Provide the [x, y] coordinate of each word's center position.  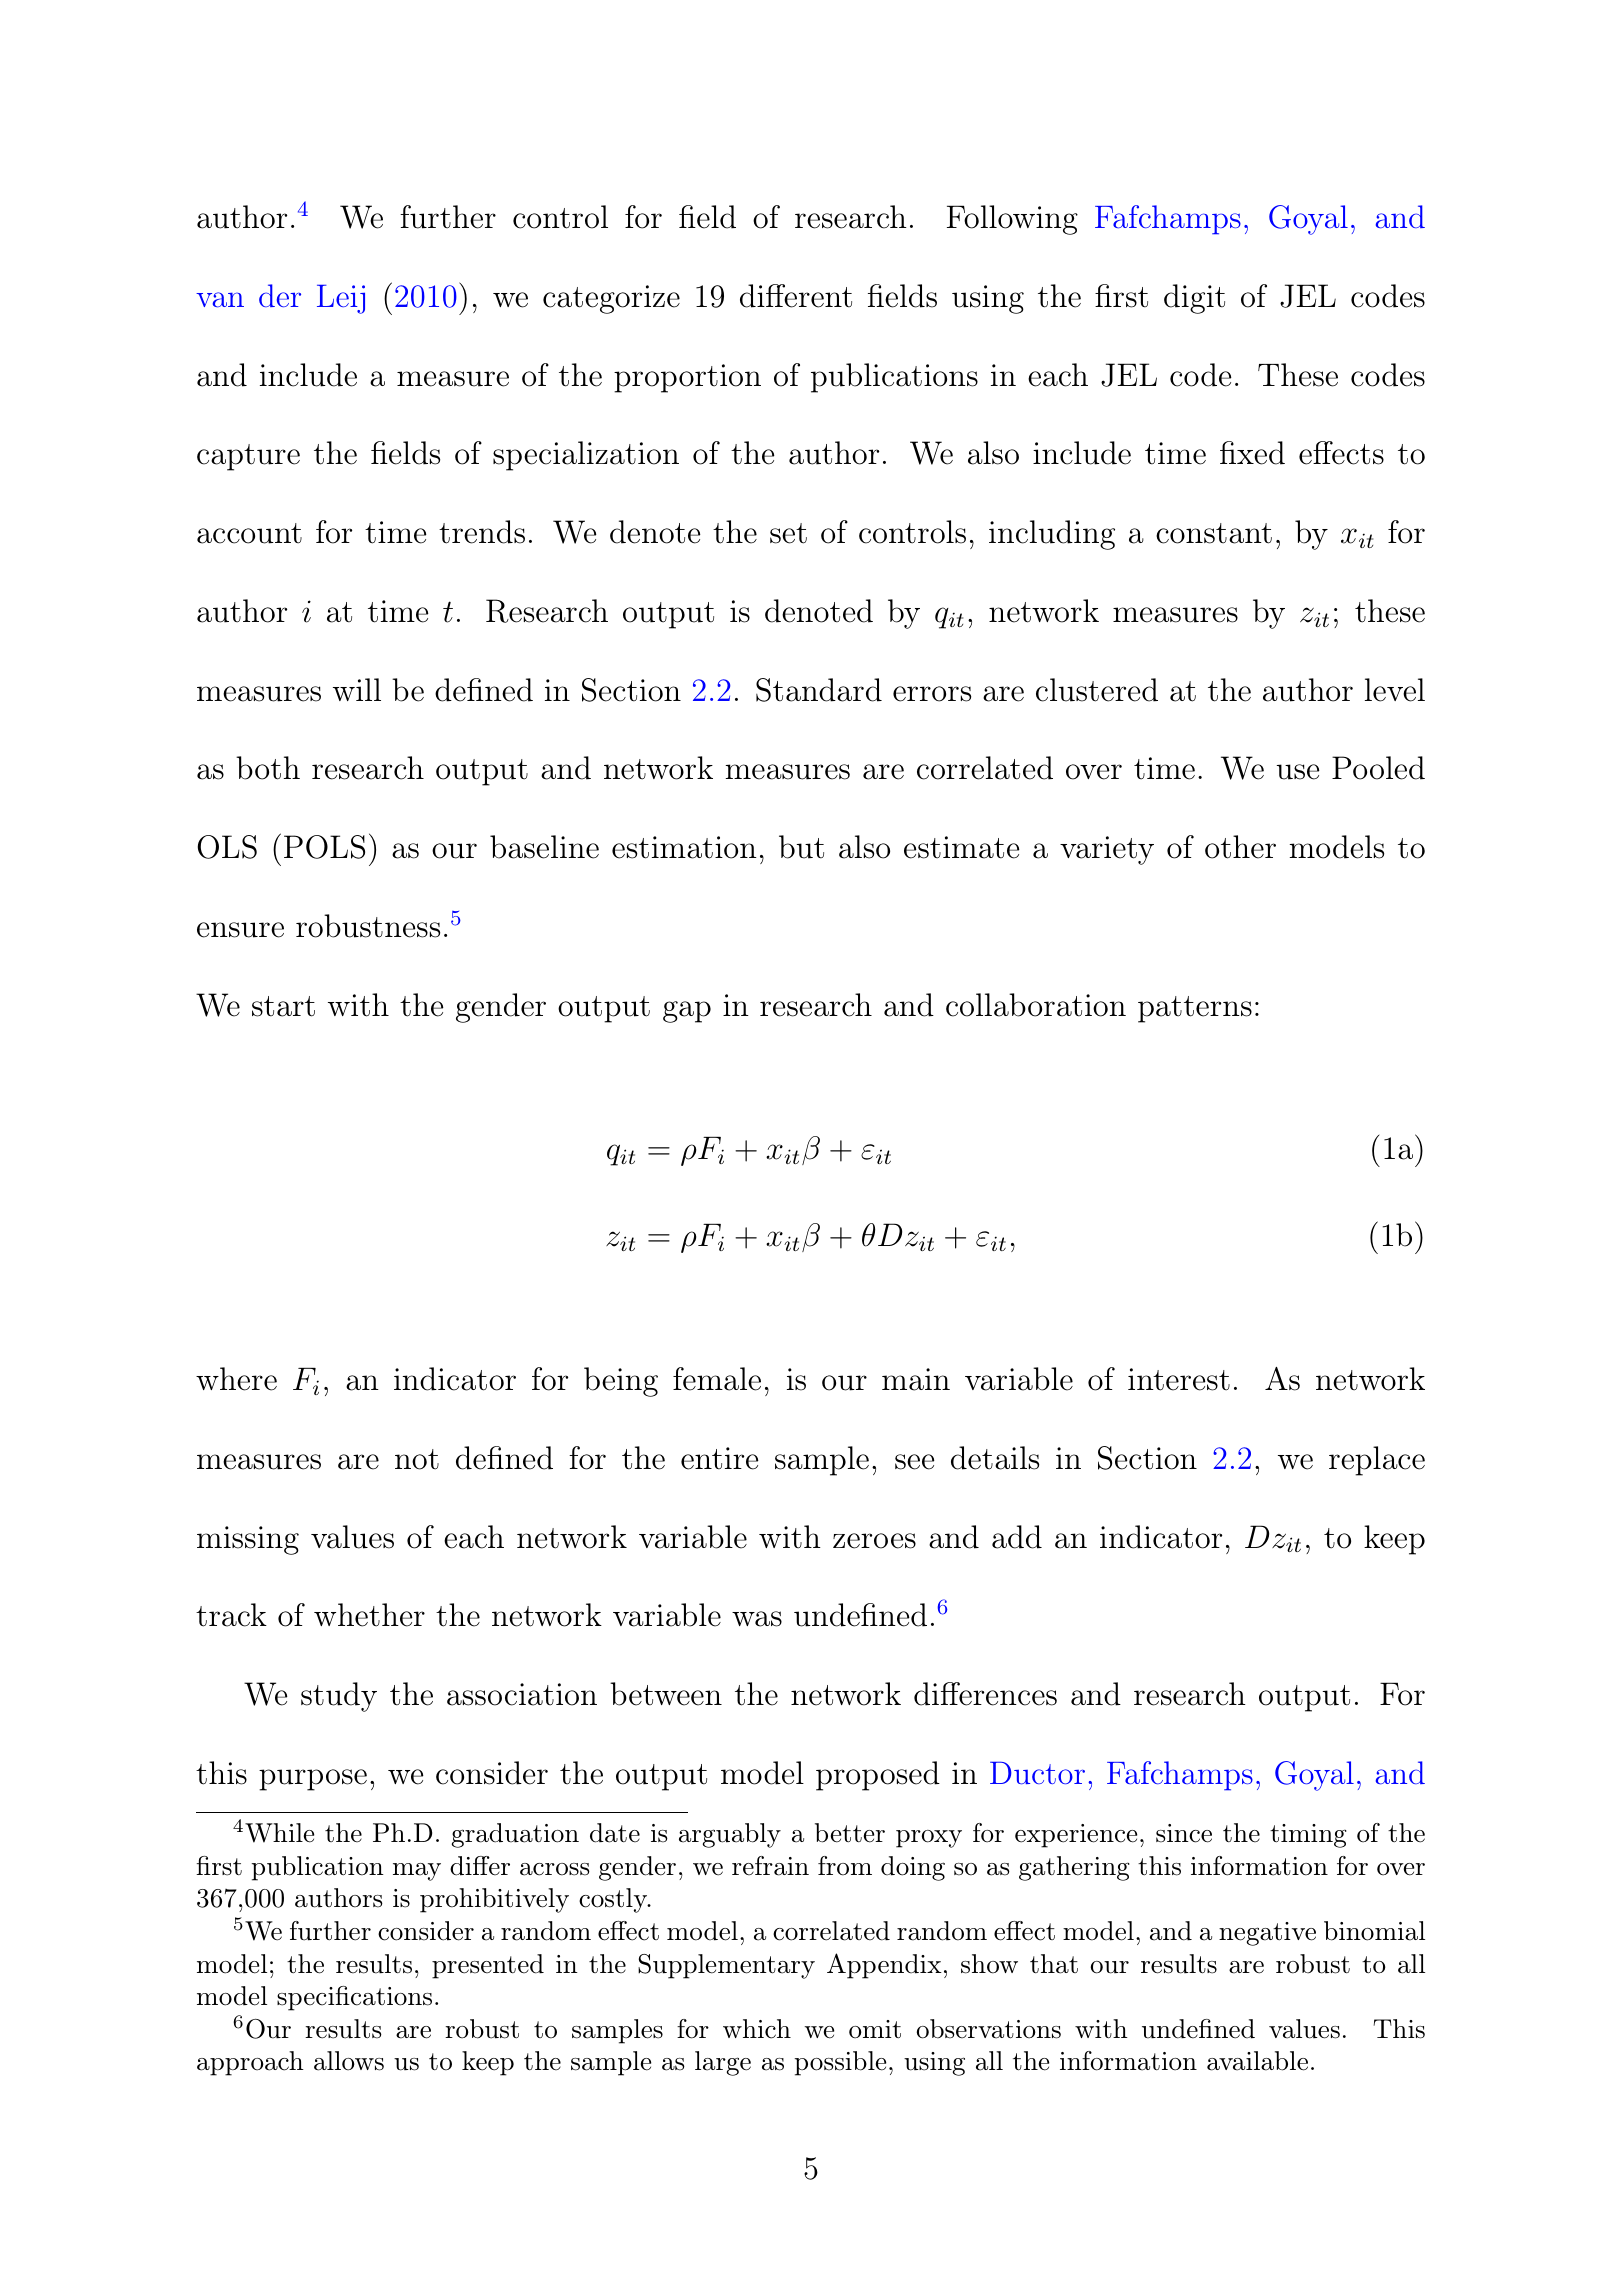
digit [1194, 299]
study [339, 1697]
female [717, 1379]
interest [1179, 1379]
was [757, 1619]
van [220, 300]
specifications [354, 1998]
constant [1214, 533]
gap [687, 1012]
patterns [1195, 1009]
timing [1308, 1836]
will [357, 689]
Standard [819, 690]
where [236, 1379]
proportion [687, 378]
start [283, 1006]
